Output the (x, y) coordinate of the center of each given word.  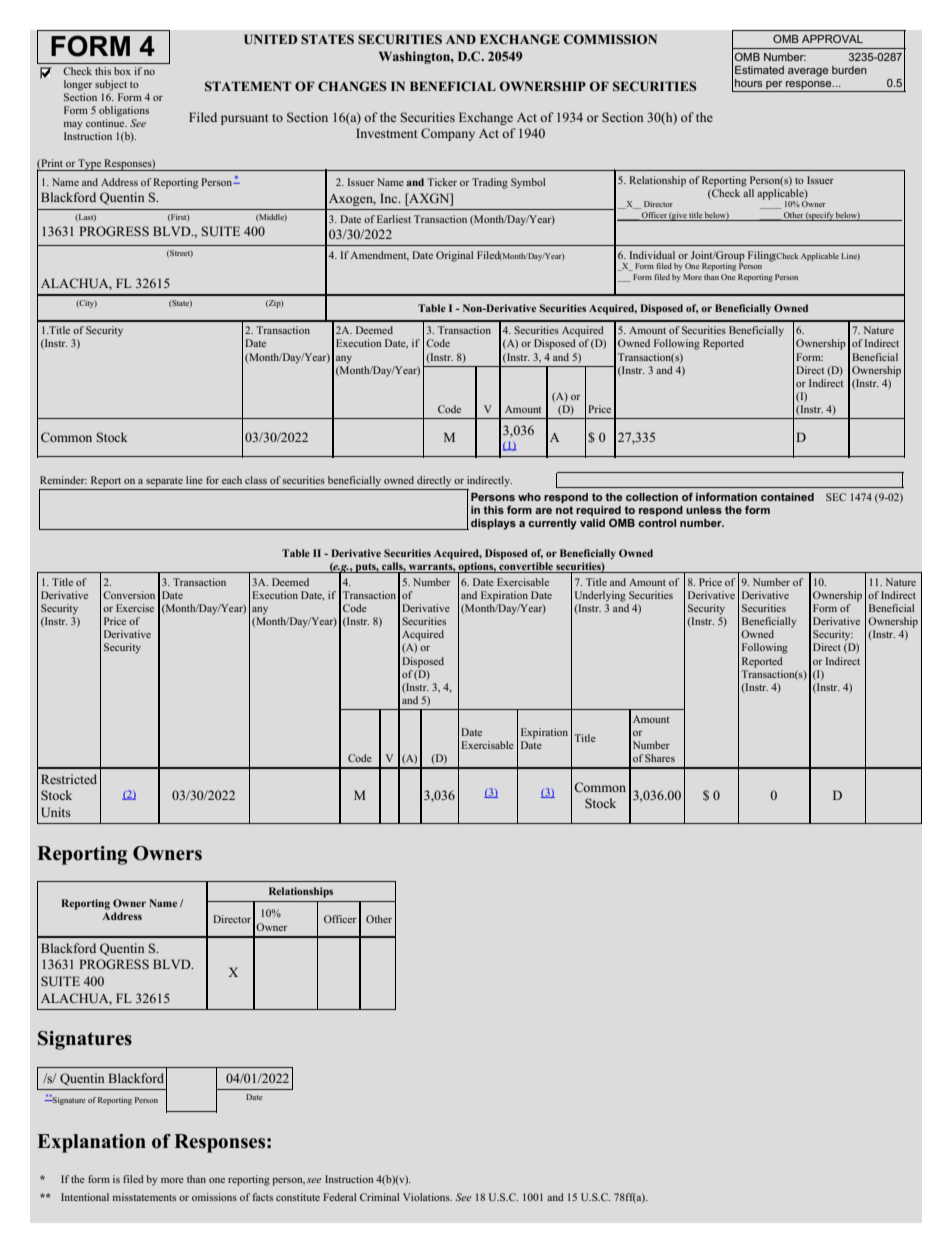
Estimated (759, 70)
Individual (652, 255)
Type (89, 165)
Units (56, 812)
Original (454, 256)
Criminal (379, 1197)
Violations (427, 1197)
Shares (660, 758)
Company (448, 134)
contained (787, 497)
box (122, 71)
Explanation (91, 1143)
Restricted (69, 779)
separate (164, 482)
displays (493, 524)
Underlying (600, 596)
